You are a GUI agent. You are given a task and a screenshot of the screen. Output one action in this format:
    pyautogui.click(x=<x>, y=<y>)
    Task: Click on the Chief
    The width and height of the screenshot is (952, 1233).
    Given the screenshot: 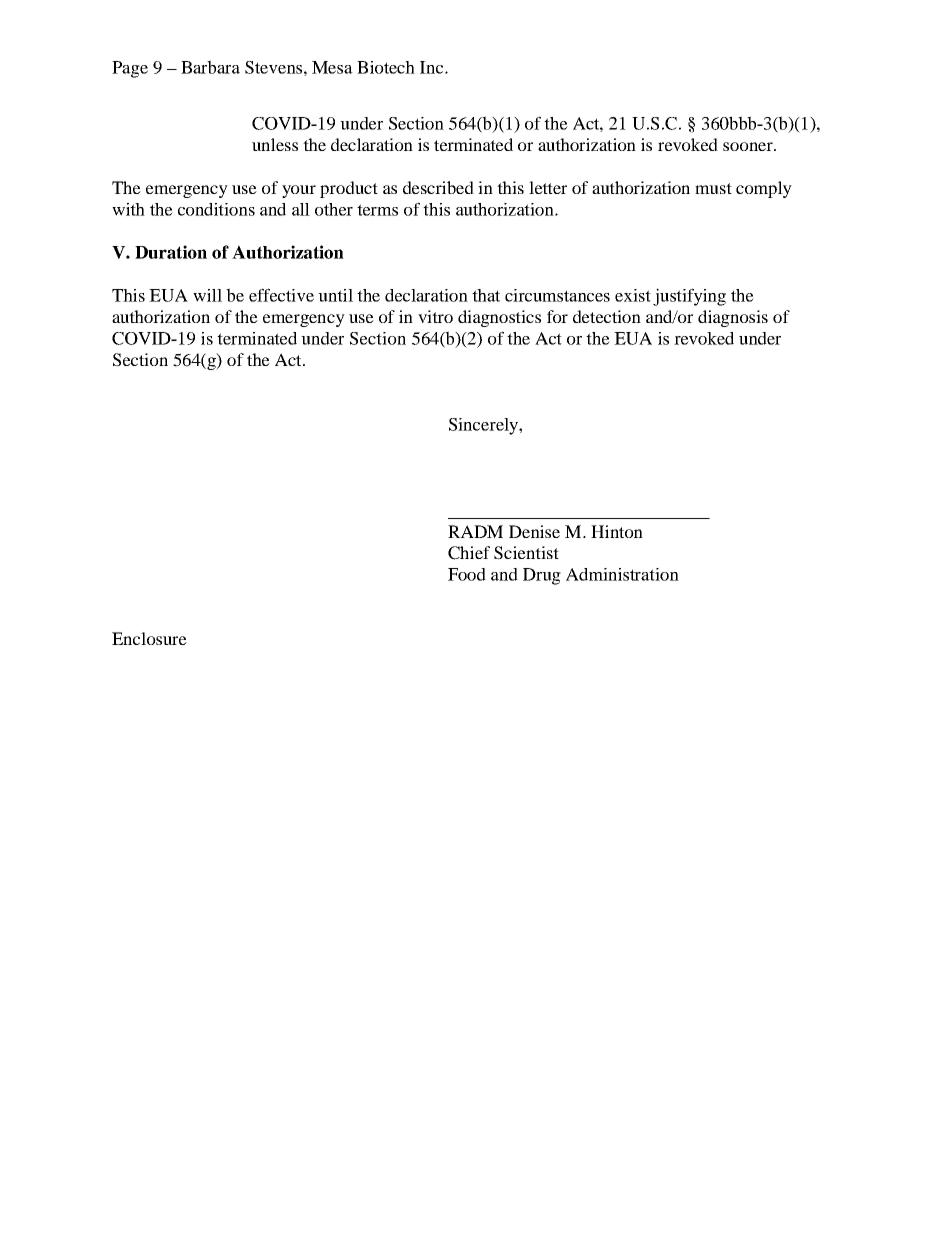 What is the action you would take?
    pyautogui.click(x=469, y=553)
